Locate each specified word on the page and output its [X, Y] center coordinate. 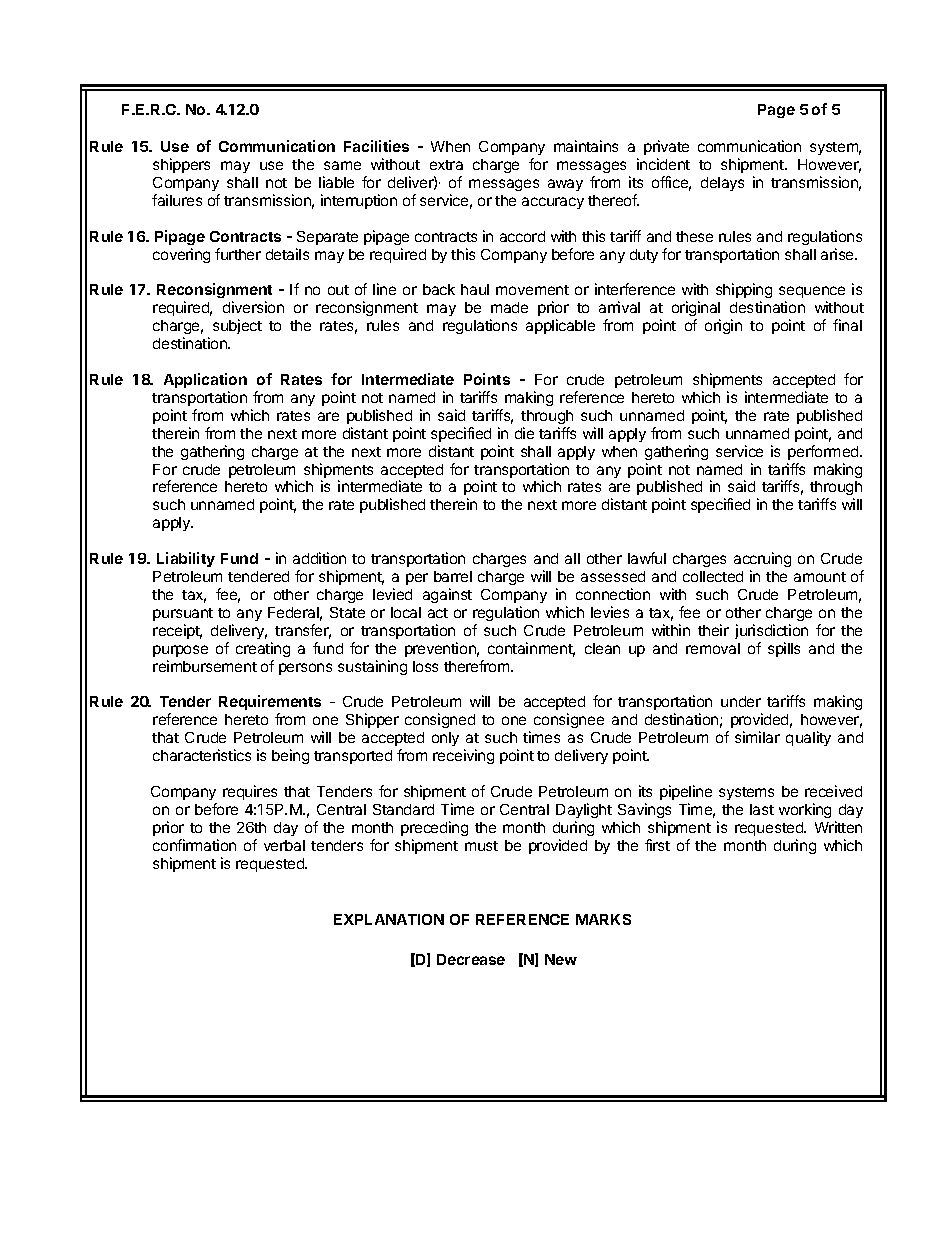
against [447, 595]
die [524, 433]
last [762, 809]
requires [250, 792]
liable [336, 182]
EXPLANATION [389, 919]
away [565, 185]
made [509, 307]
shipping [744, 292]
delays [722, 184]
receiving [463, 756]
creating [263, 649]
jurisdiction [771, 631]
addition [319, 558]
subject [237, 326]
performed [824, 452]
